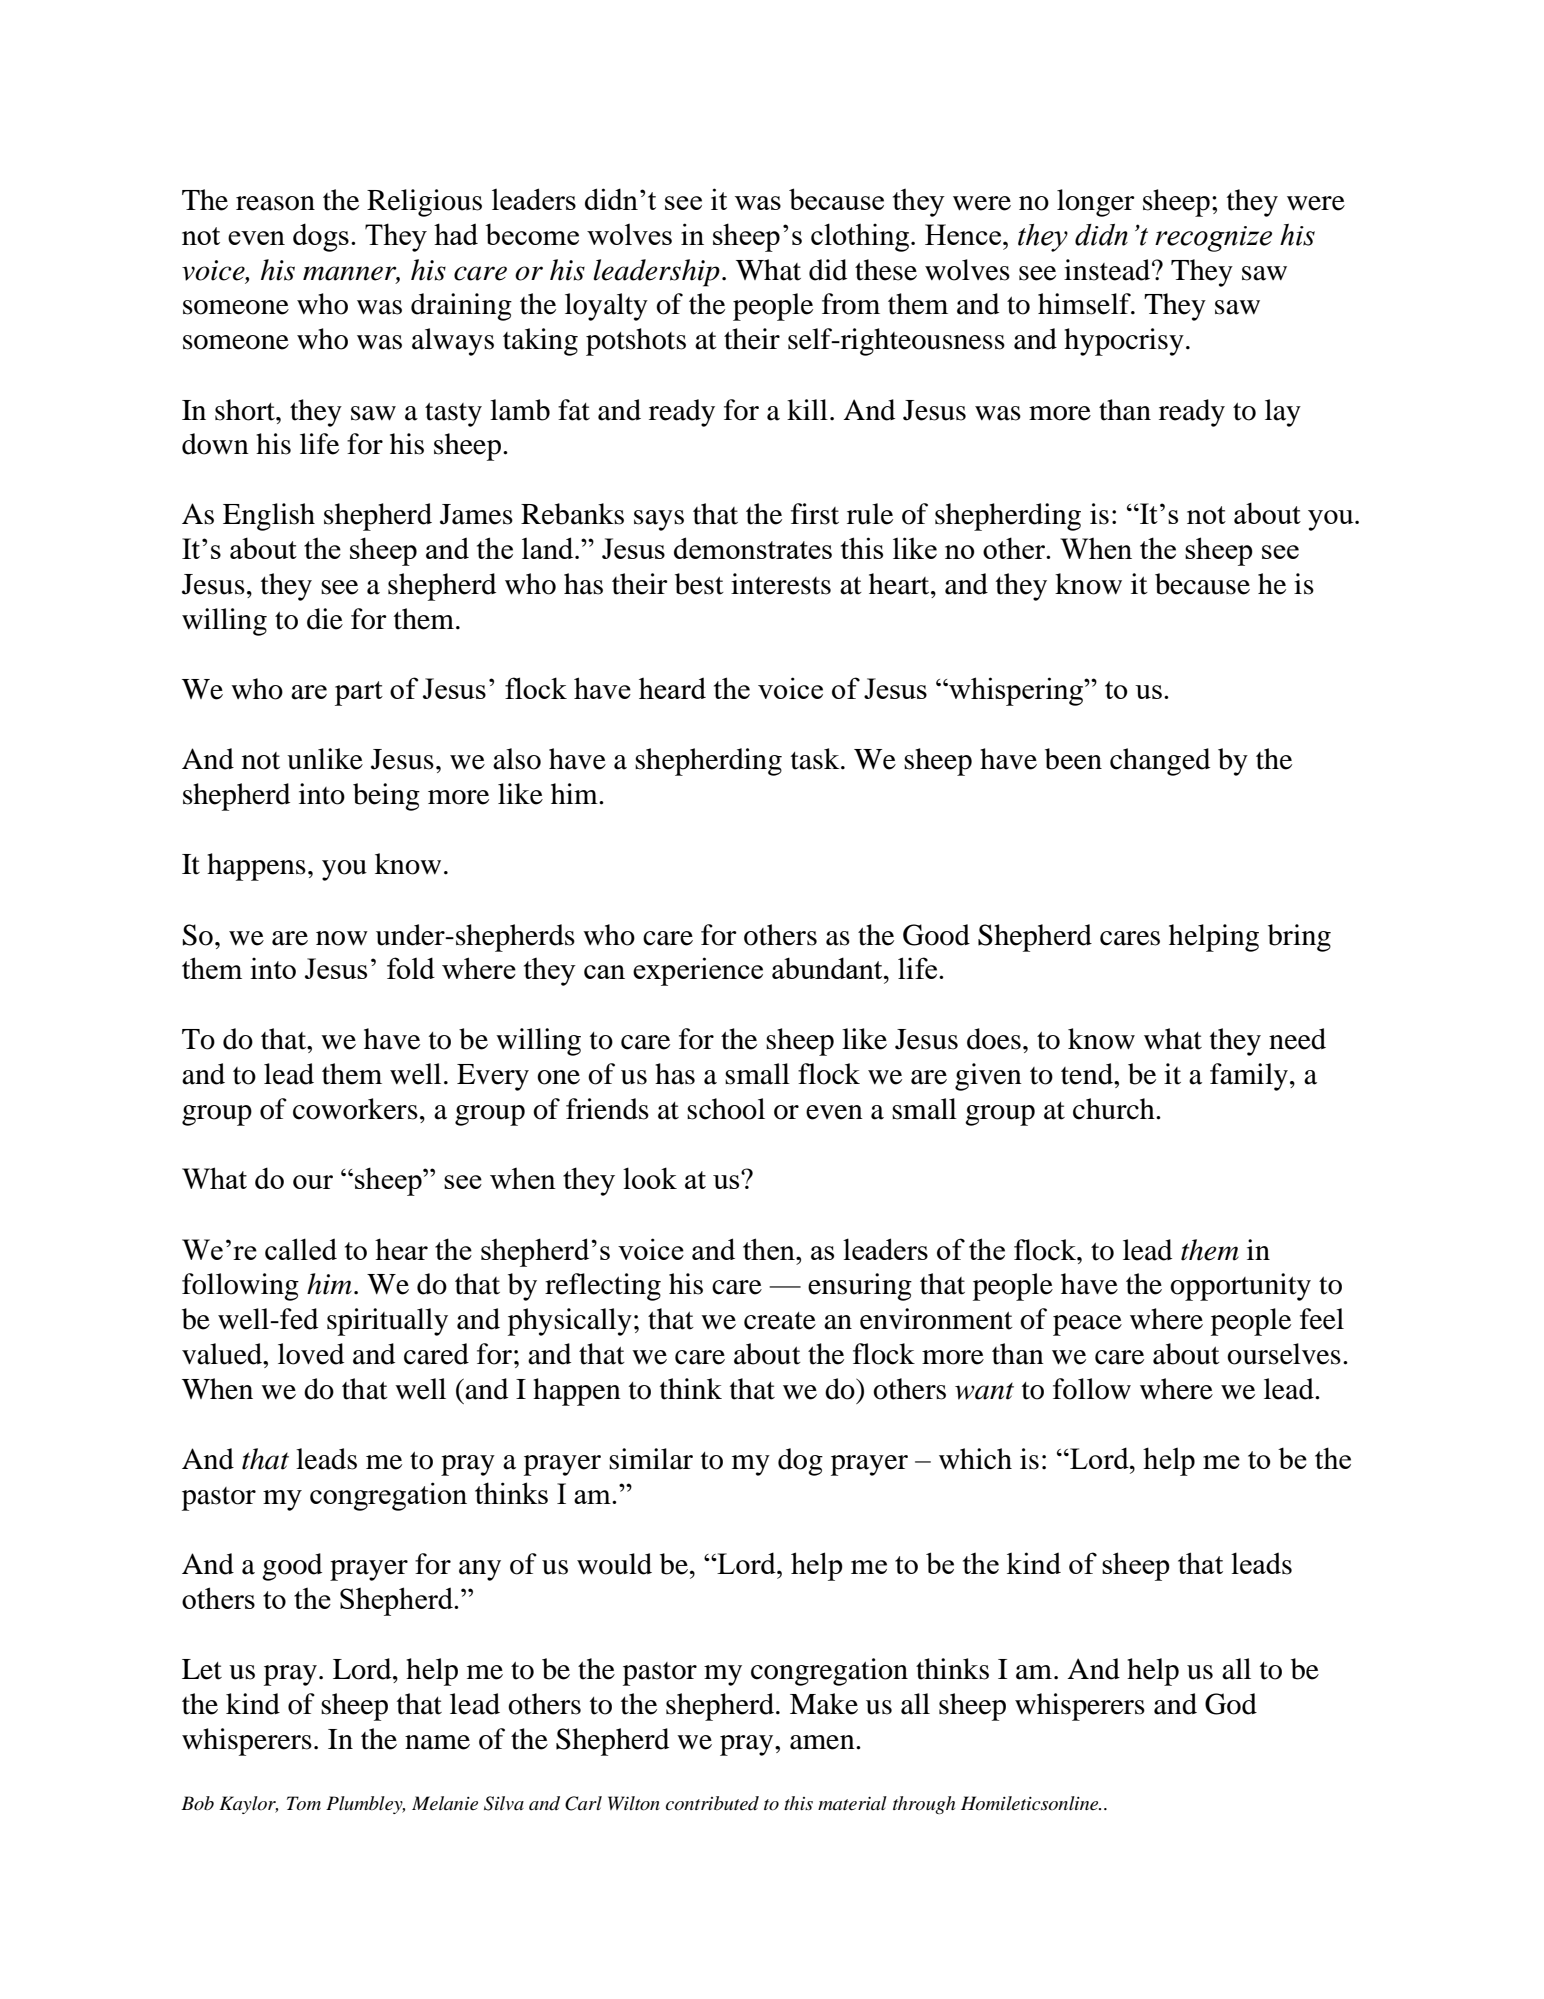 This document has height=1999, width=1544. I want to click on clothing, so click(861, 237).
